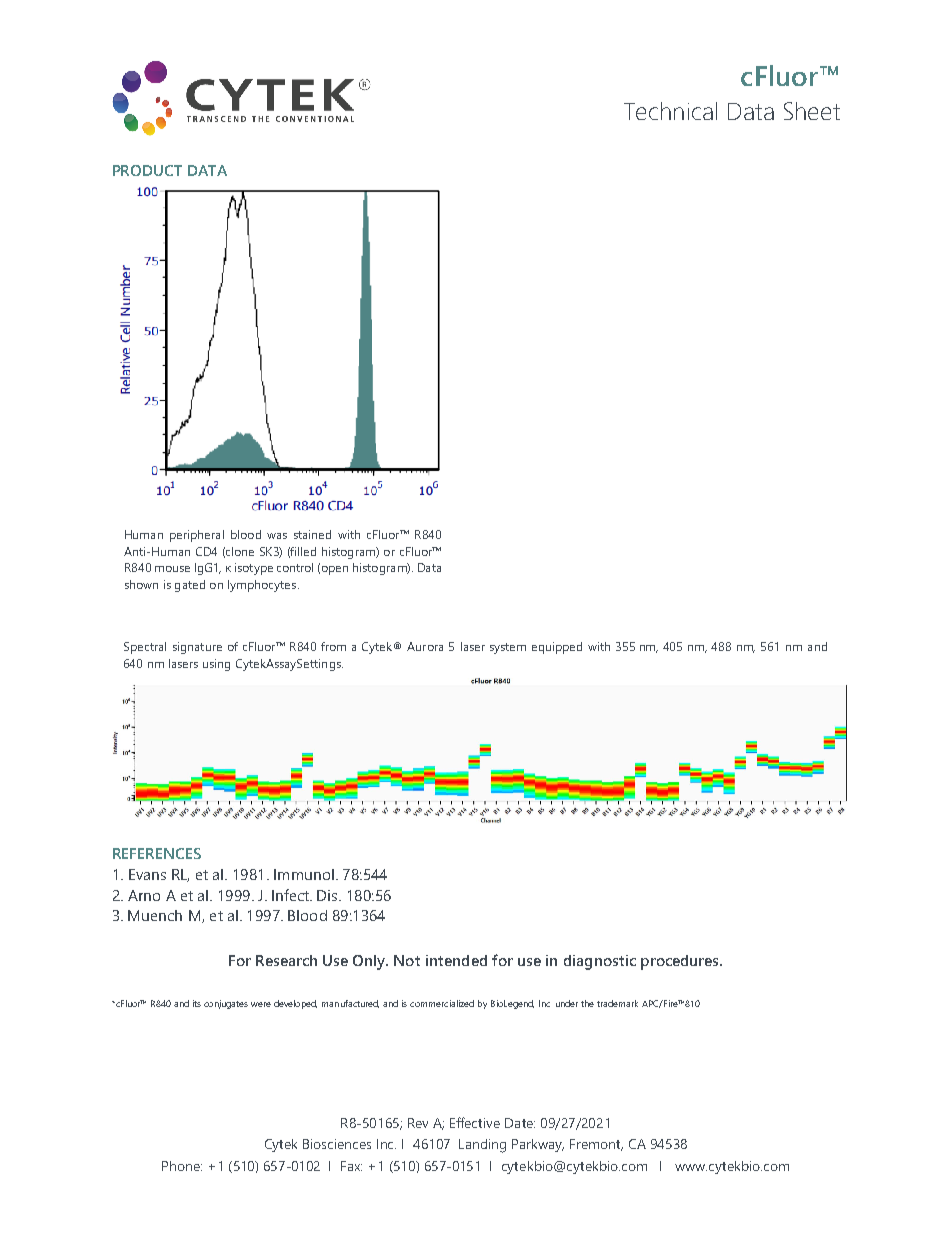  What do you see at coordinates (197, 648) in the image?
I see `signature` at bounding box center [197, 648].
